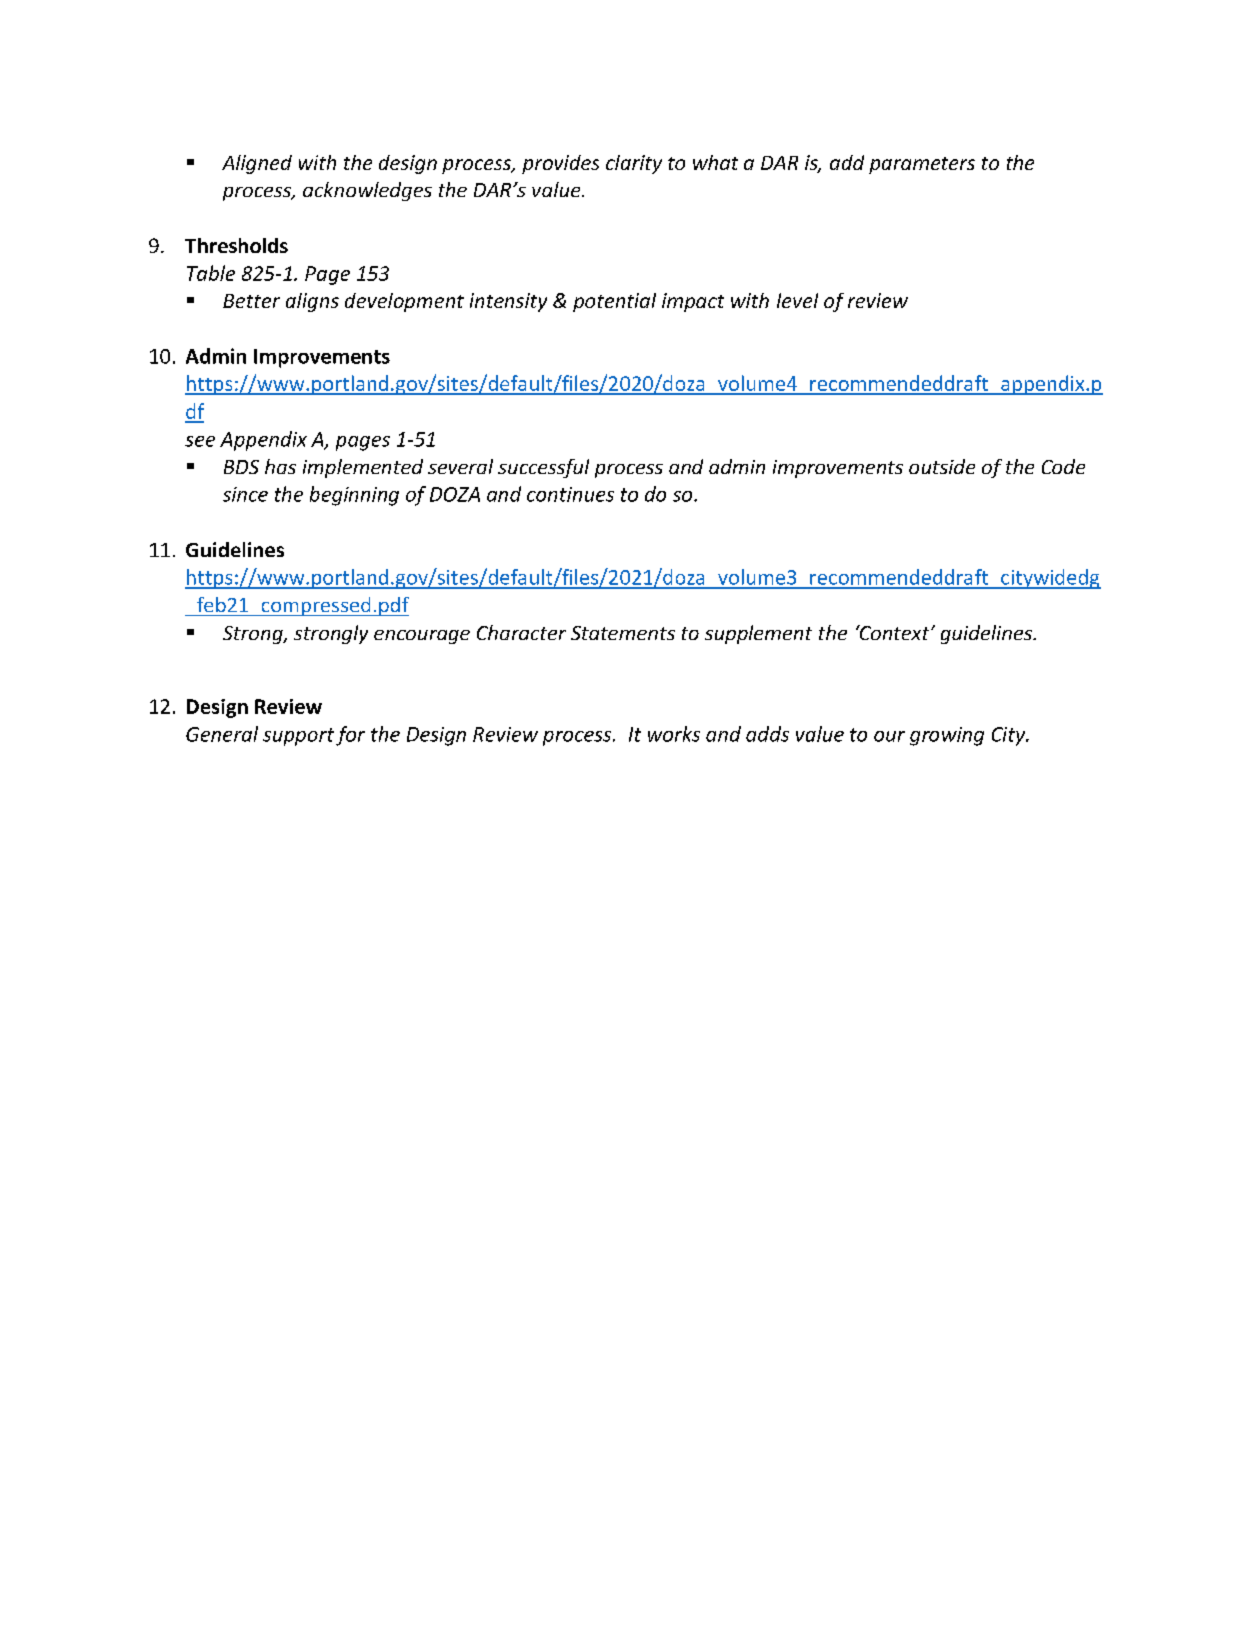 This image has width=1260, height=1631. I want to click on works, so click(674, 734).
